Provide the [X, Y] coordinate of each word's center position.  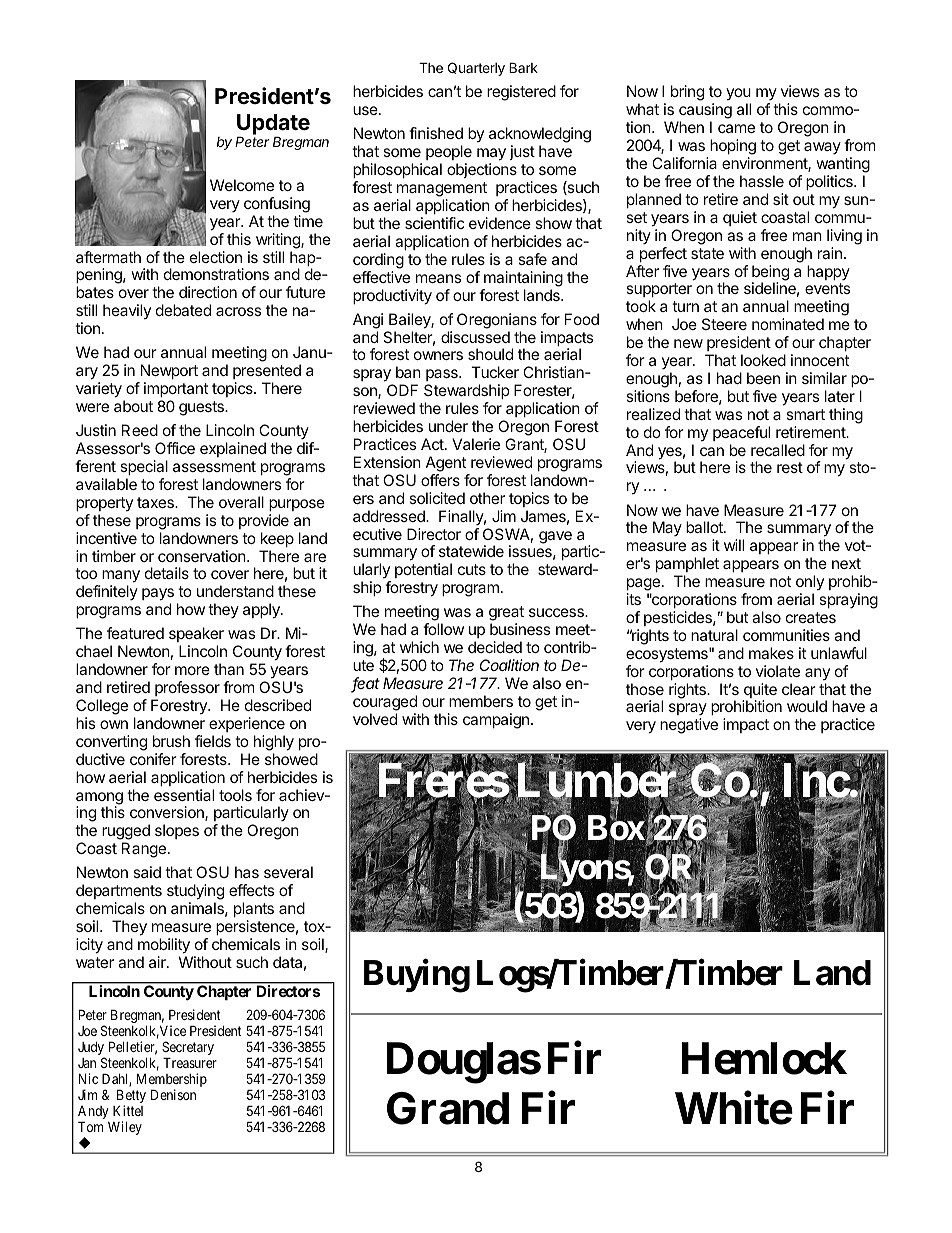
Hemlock [764, 1058]
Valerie [476, 444]
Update [273, 125]
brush [171, 741]
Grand [448, 1108]
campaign [496, 721]
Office [175, 448]
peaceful [741, 433]
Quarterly [476, 69]
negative [689, 726]
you [738, 96]
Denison [173, 1094]
